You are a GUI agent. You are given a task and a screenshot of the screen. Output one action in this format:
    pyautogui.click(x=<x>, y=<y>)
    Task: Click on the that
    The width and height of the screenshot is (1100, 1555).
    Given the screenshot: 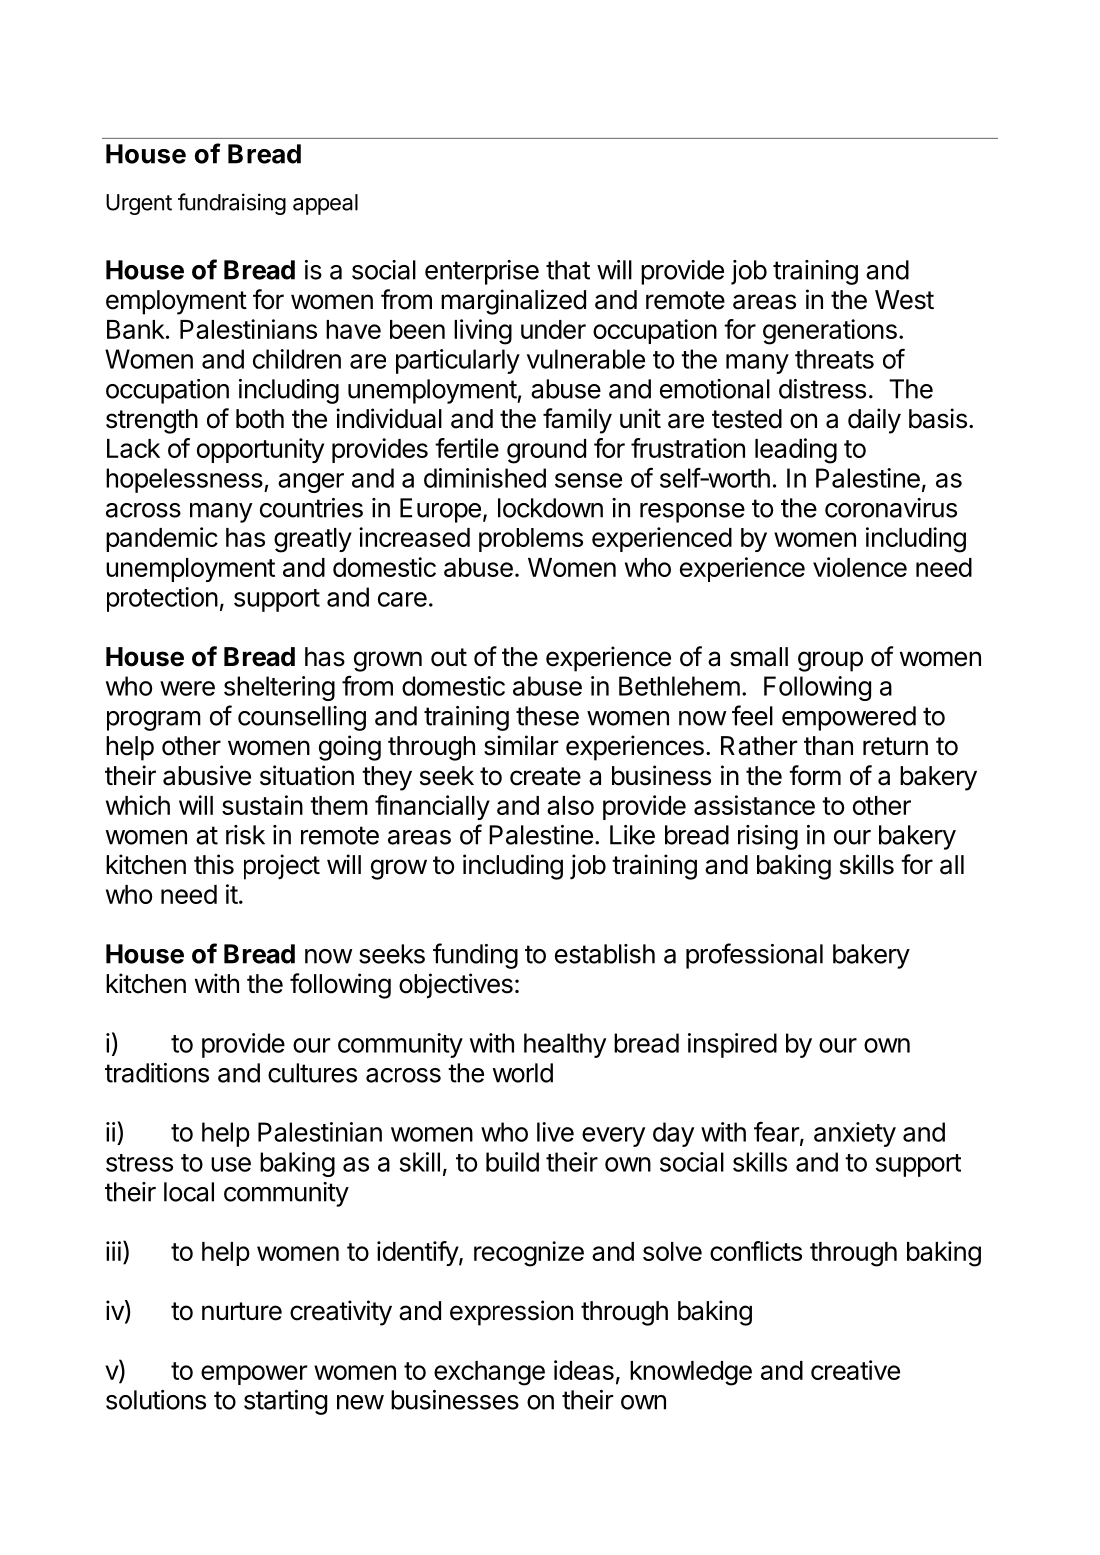 What is the action you would take?
    pyautogui.click(x=568, y=270)
